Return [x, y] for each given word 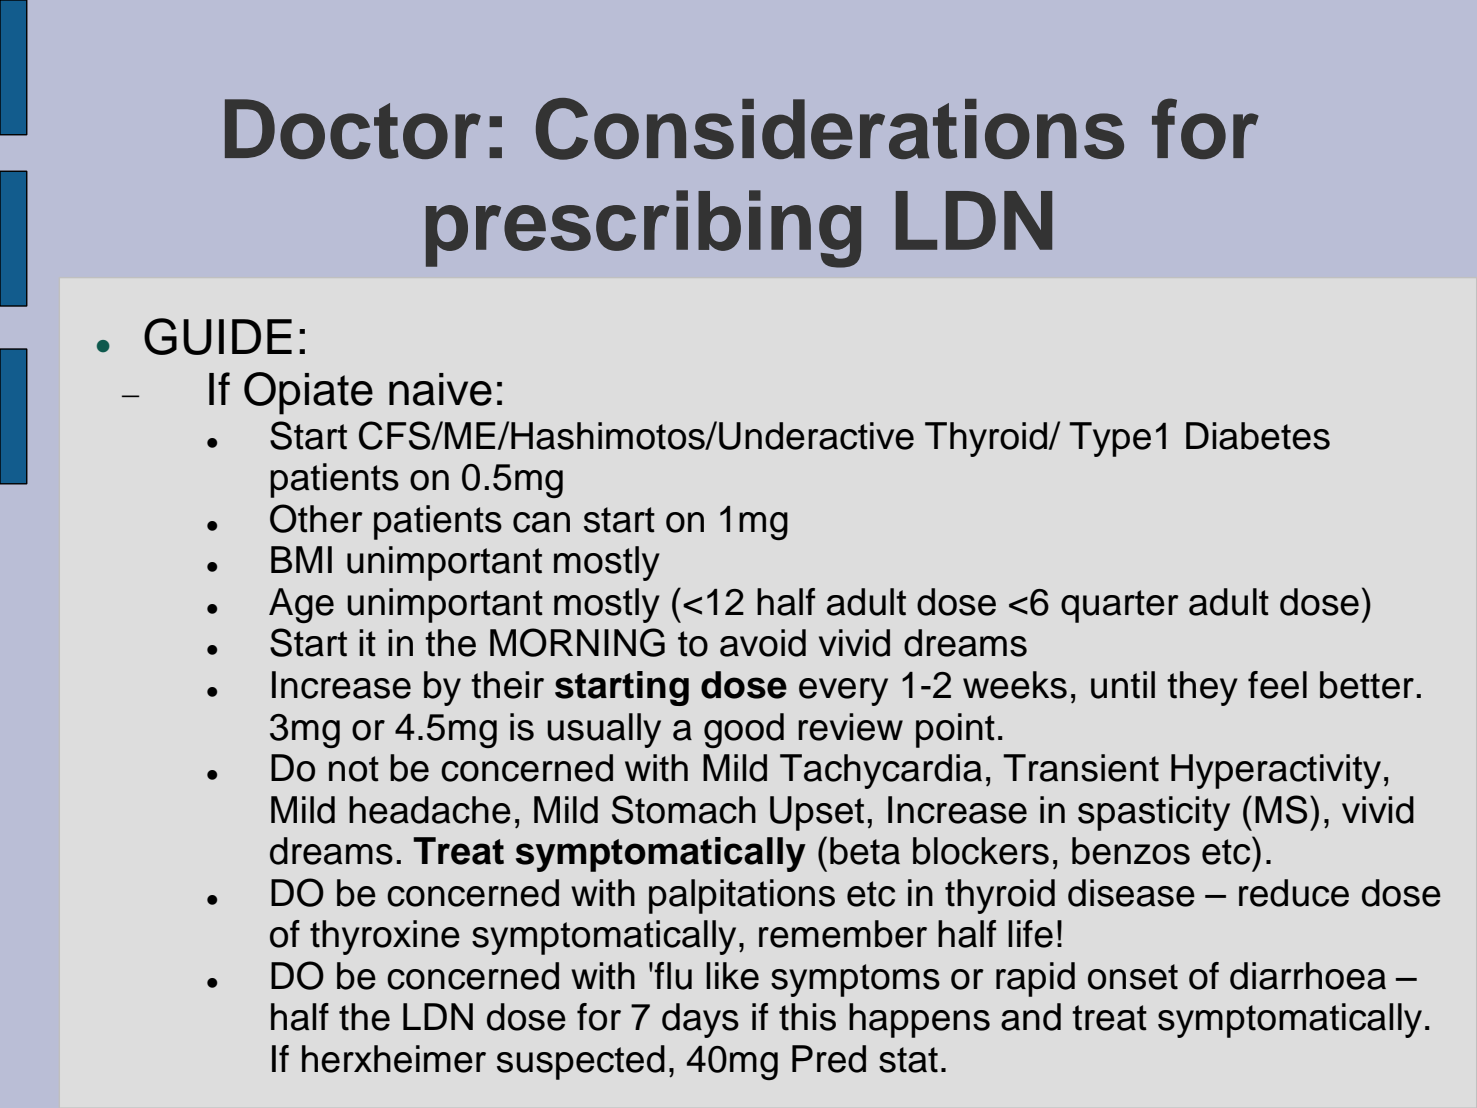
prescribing [643, 229]
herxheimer [394, 1059]
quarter [1120, 606]
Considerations [830, 129]
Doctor [353, 129]
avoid [763, 643]
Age [301, 605]
